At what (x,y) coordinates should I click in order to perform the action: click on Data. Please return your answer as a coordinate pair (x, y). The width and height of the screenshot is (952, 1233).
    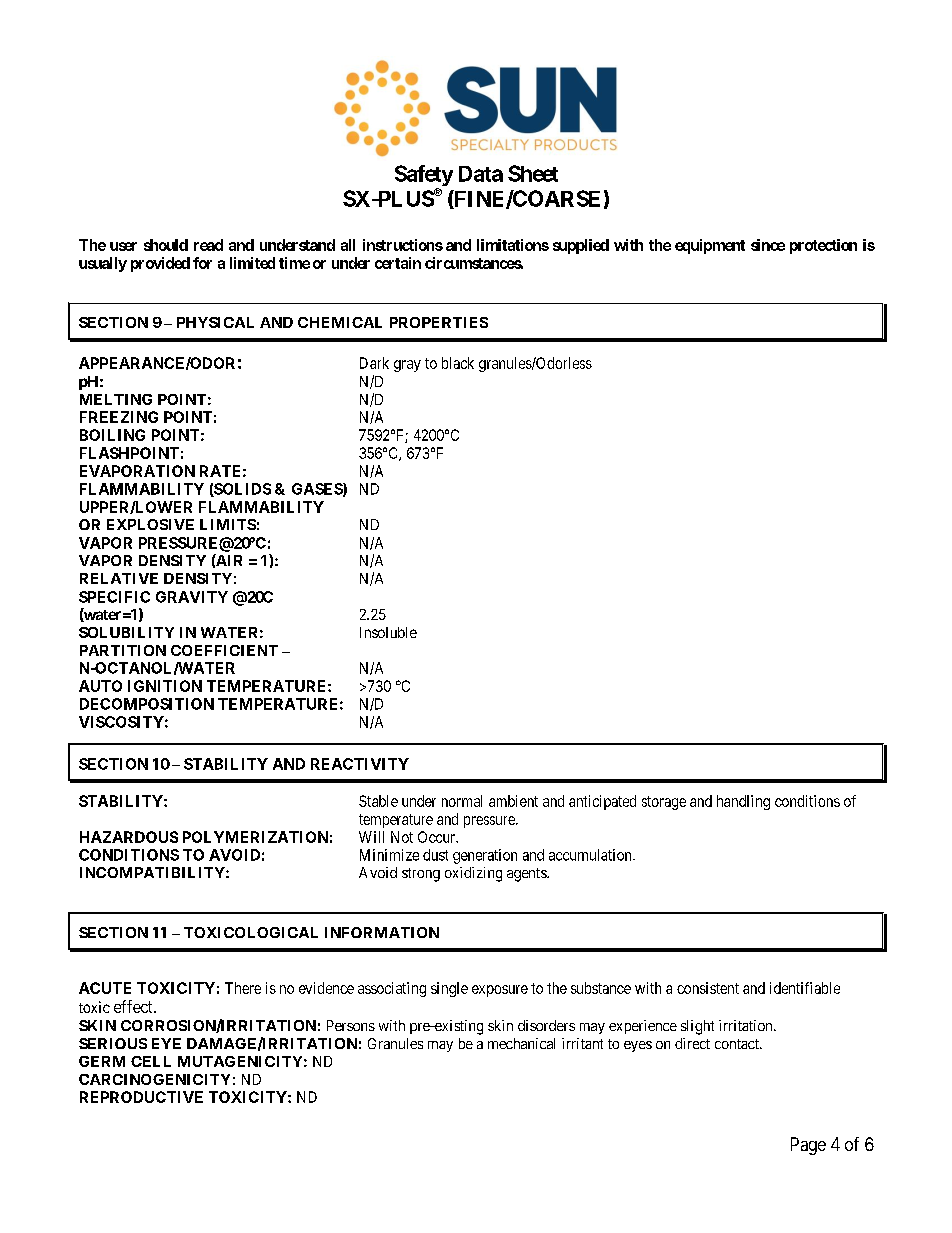
    Looking at the image, I should click on (481, 174).
